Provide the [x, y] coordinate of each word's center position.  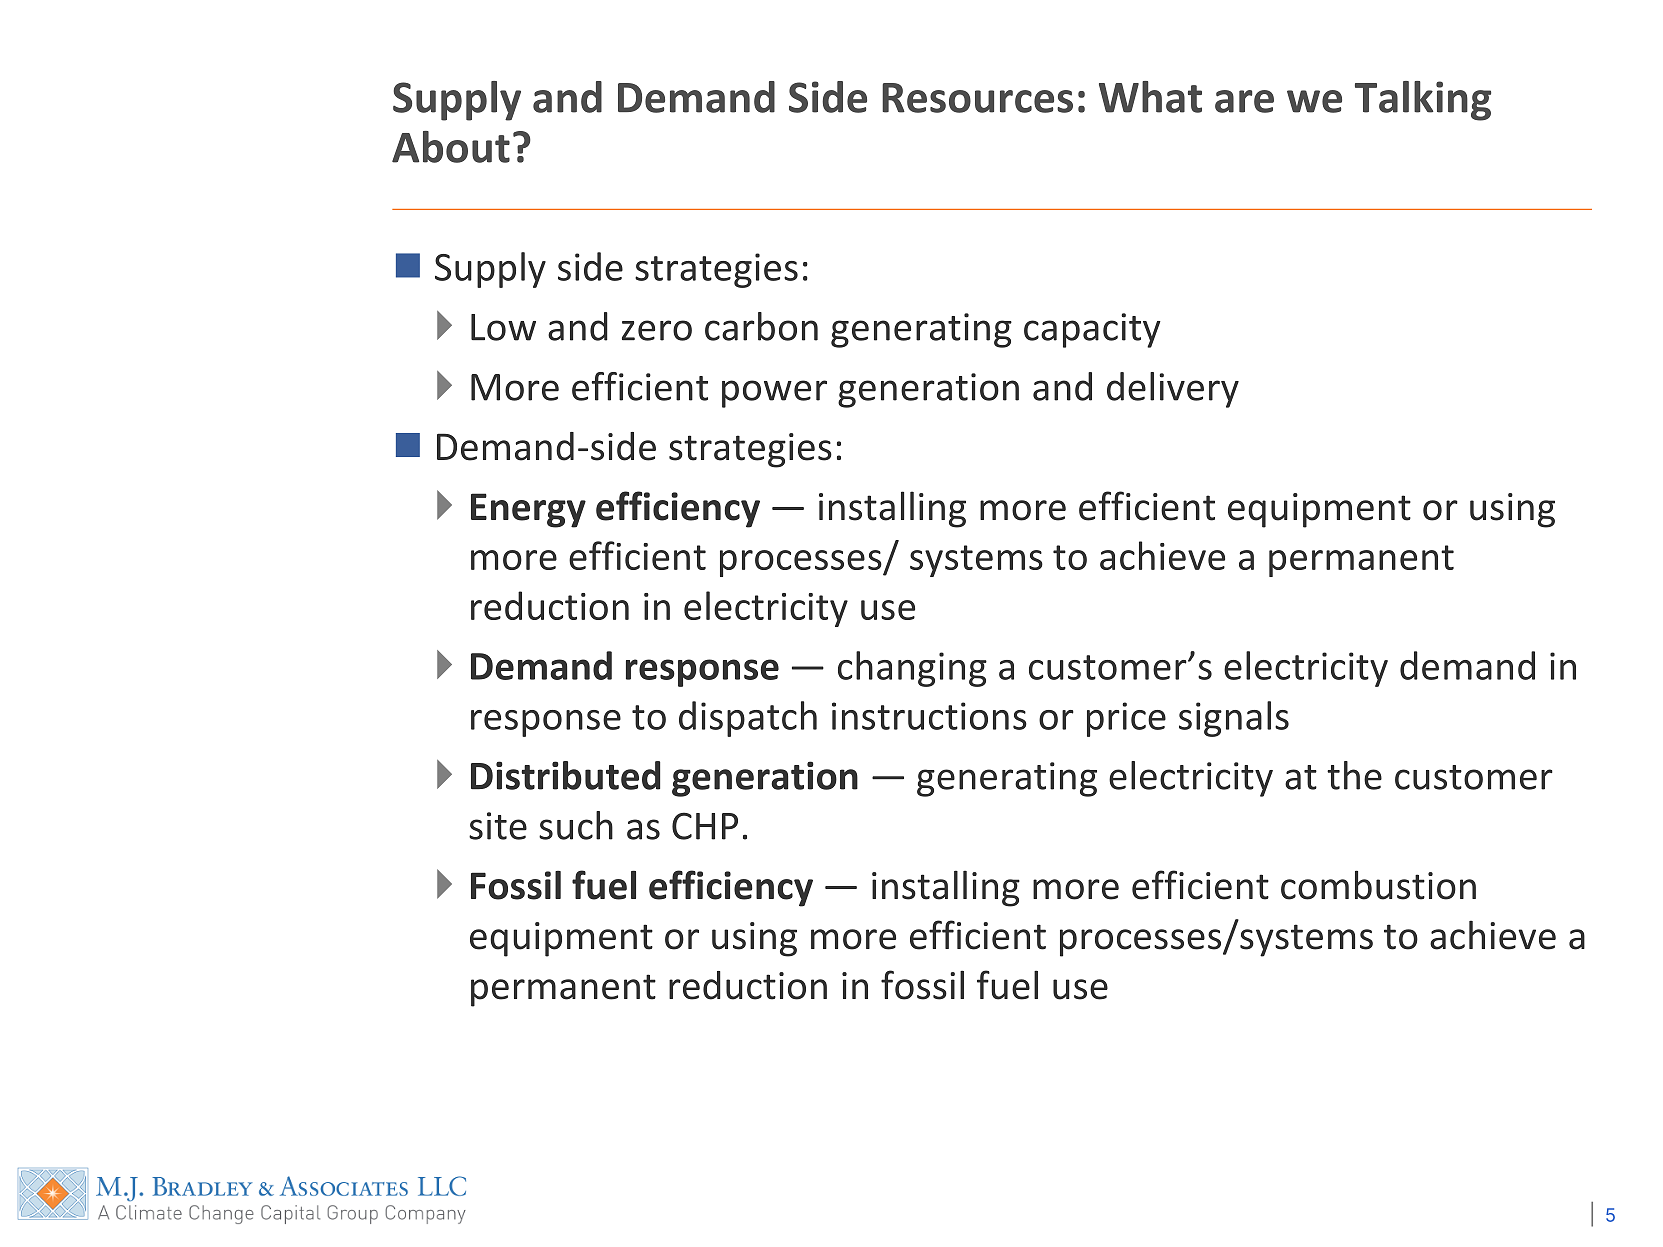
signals [1234, 719]
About [451, 147]
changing [912, 669]
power [774, 394]
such [576, 825]
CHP [705, 826]
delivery [1173, 390]
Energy [528, 510]
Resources [977, 98]
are [1244, 101]
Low [503, 327]
